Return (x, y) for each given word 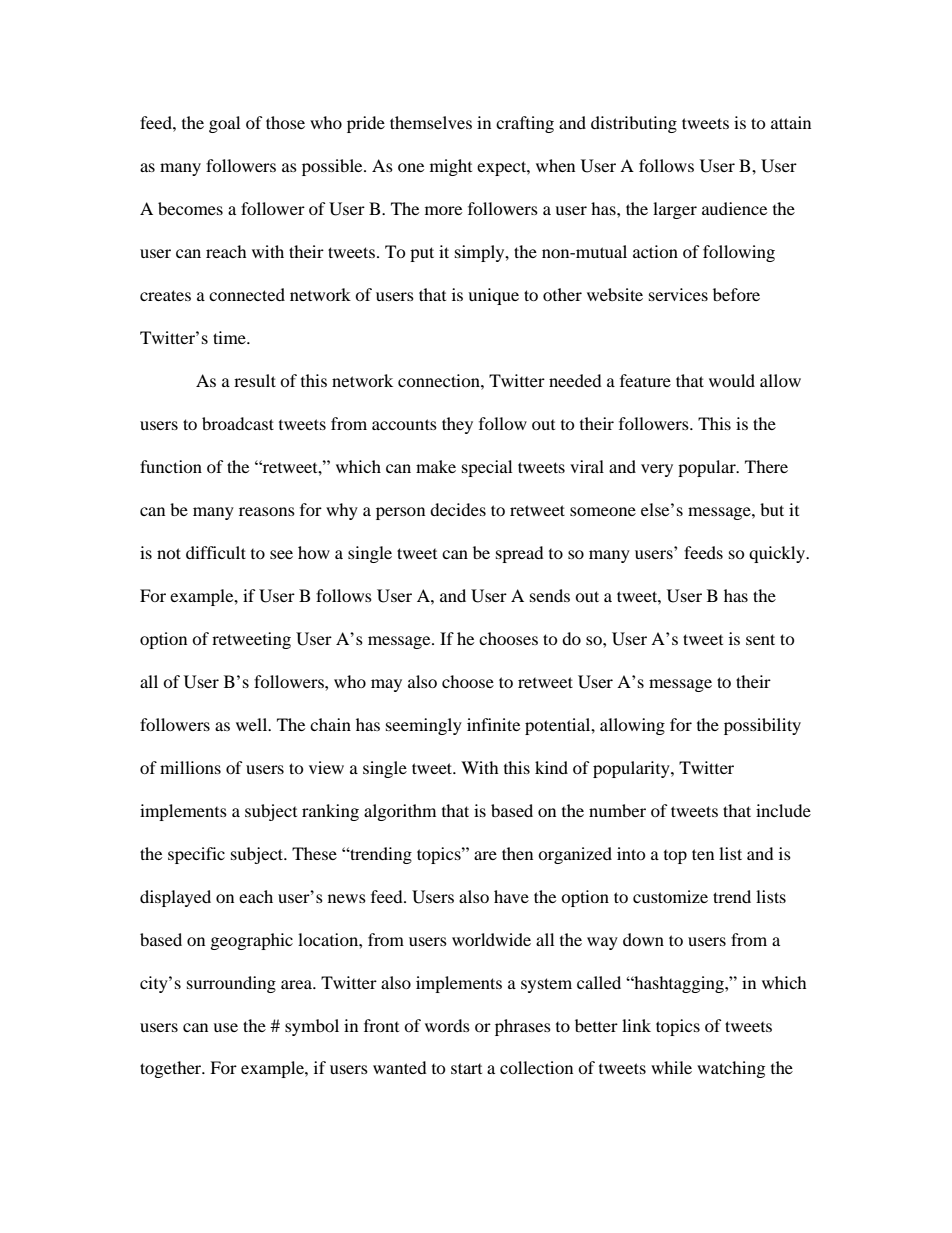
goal (224, 124)
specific (196, 855)
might (451, 167)
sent (760, 639)
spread (520, 554)
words (447, 1025)
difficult (216, 552)
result (255, 380)
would (732, 380)
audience (734, 208)
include (783, 810)
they (457, 425)
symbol (312, 1027)
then (517, 853)
